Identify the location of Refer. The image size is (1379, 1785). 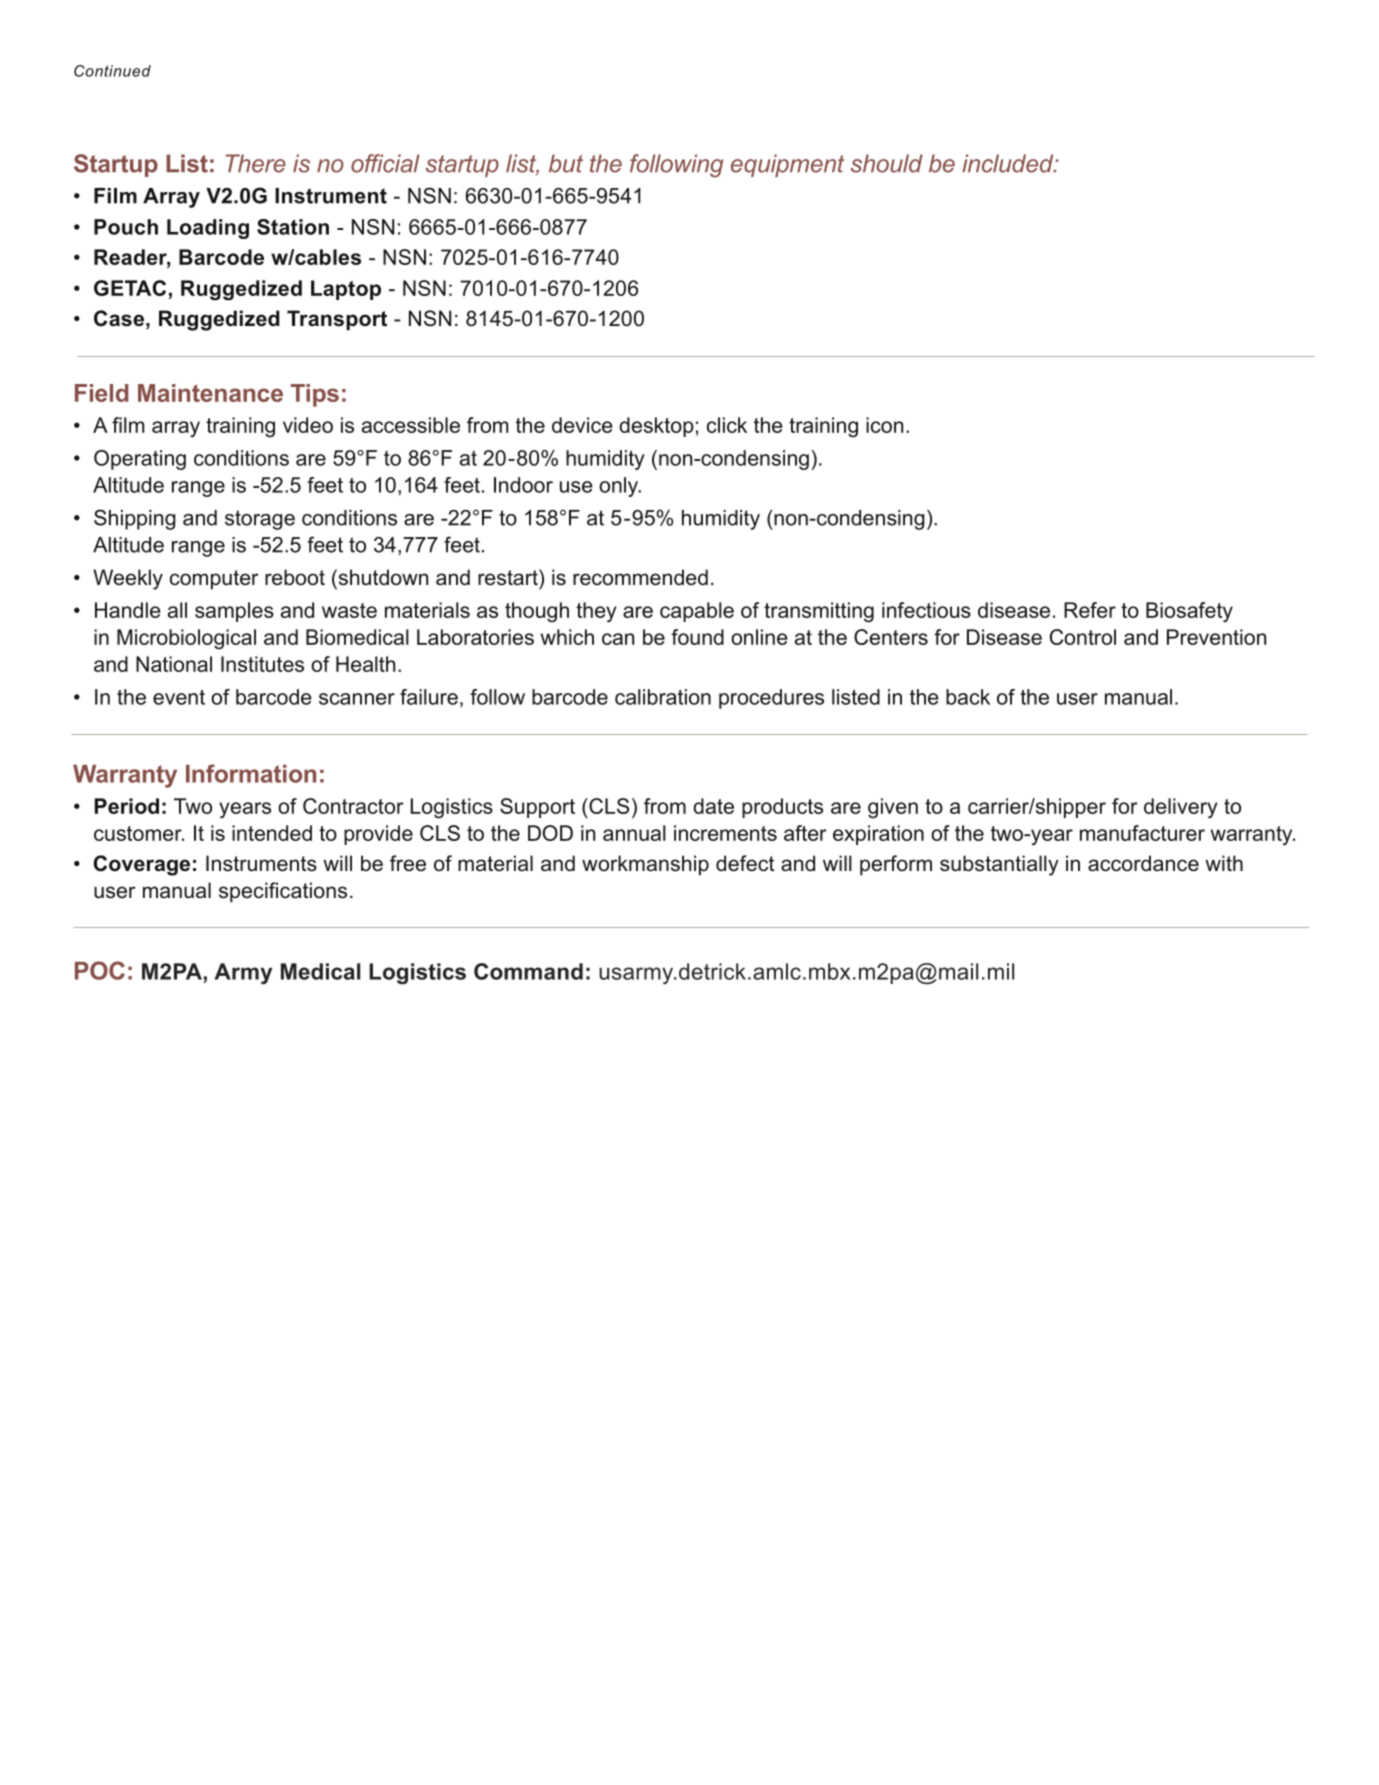
(1090, 610).
